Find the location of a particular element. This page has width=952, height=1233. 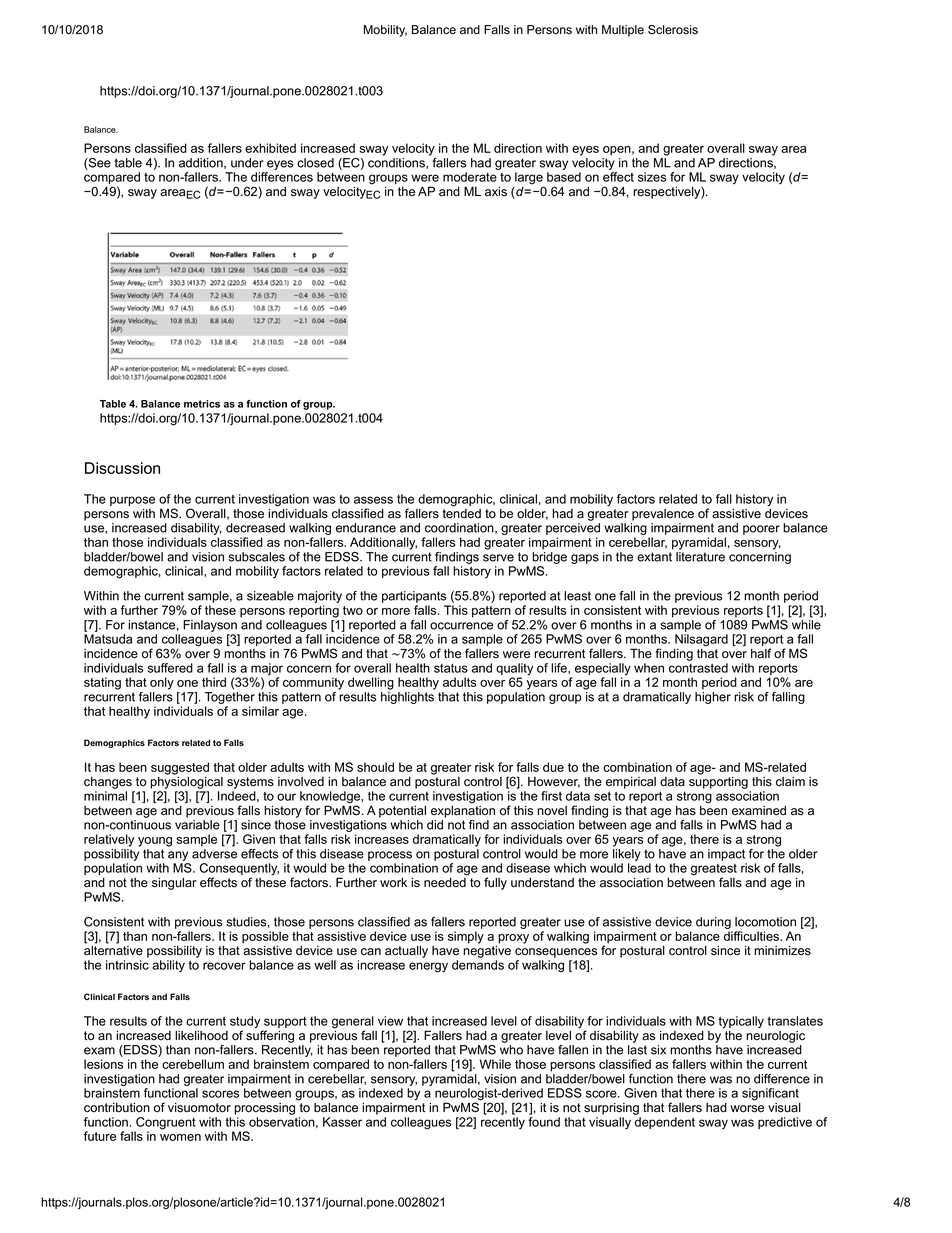

axis is located at coordinates (496, 192).
